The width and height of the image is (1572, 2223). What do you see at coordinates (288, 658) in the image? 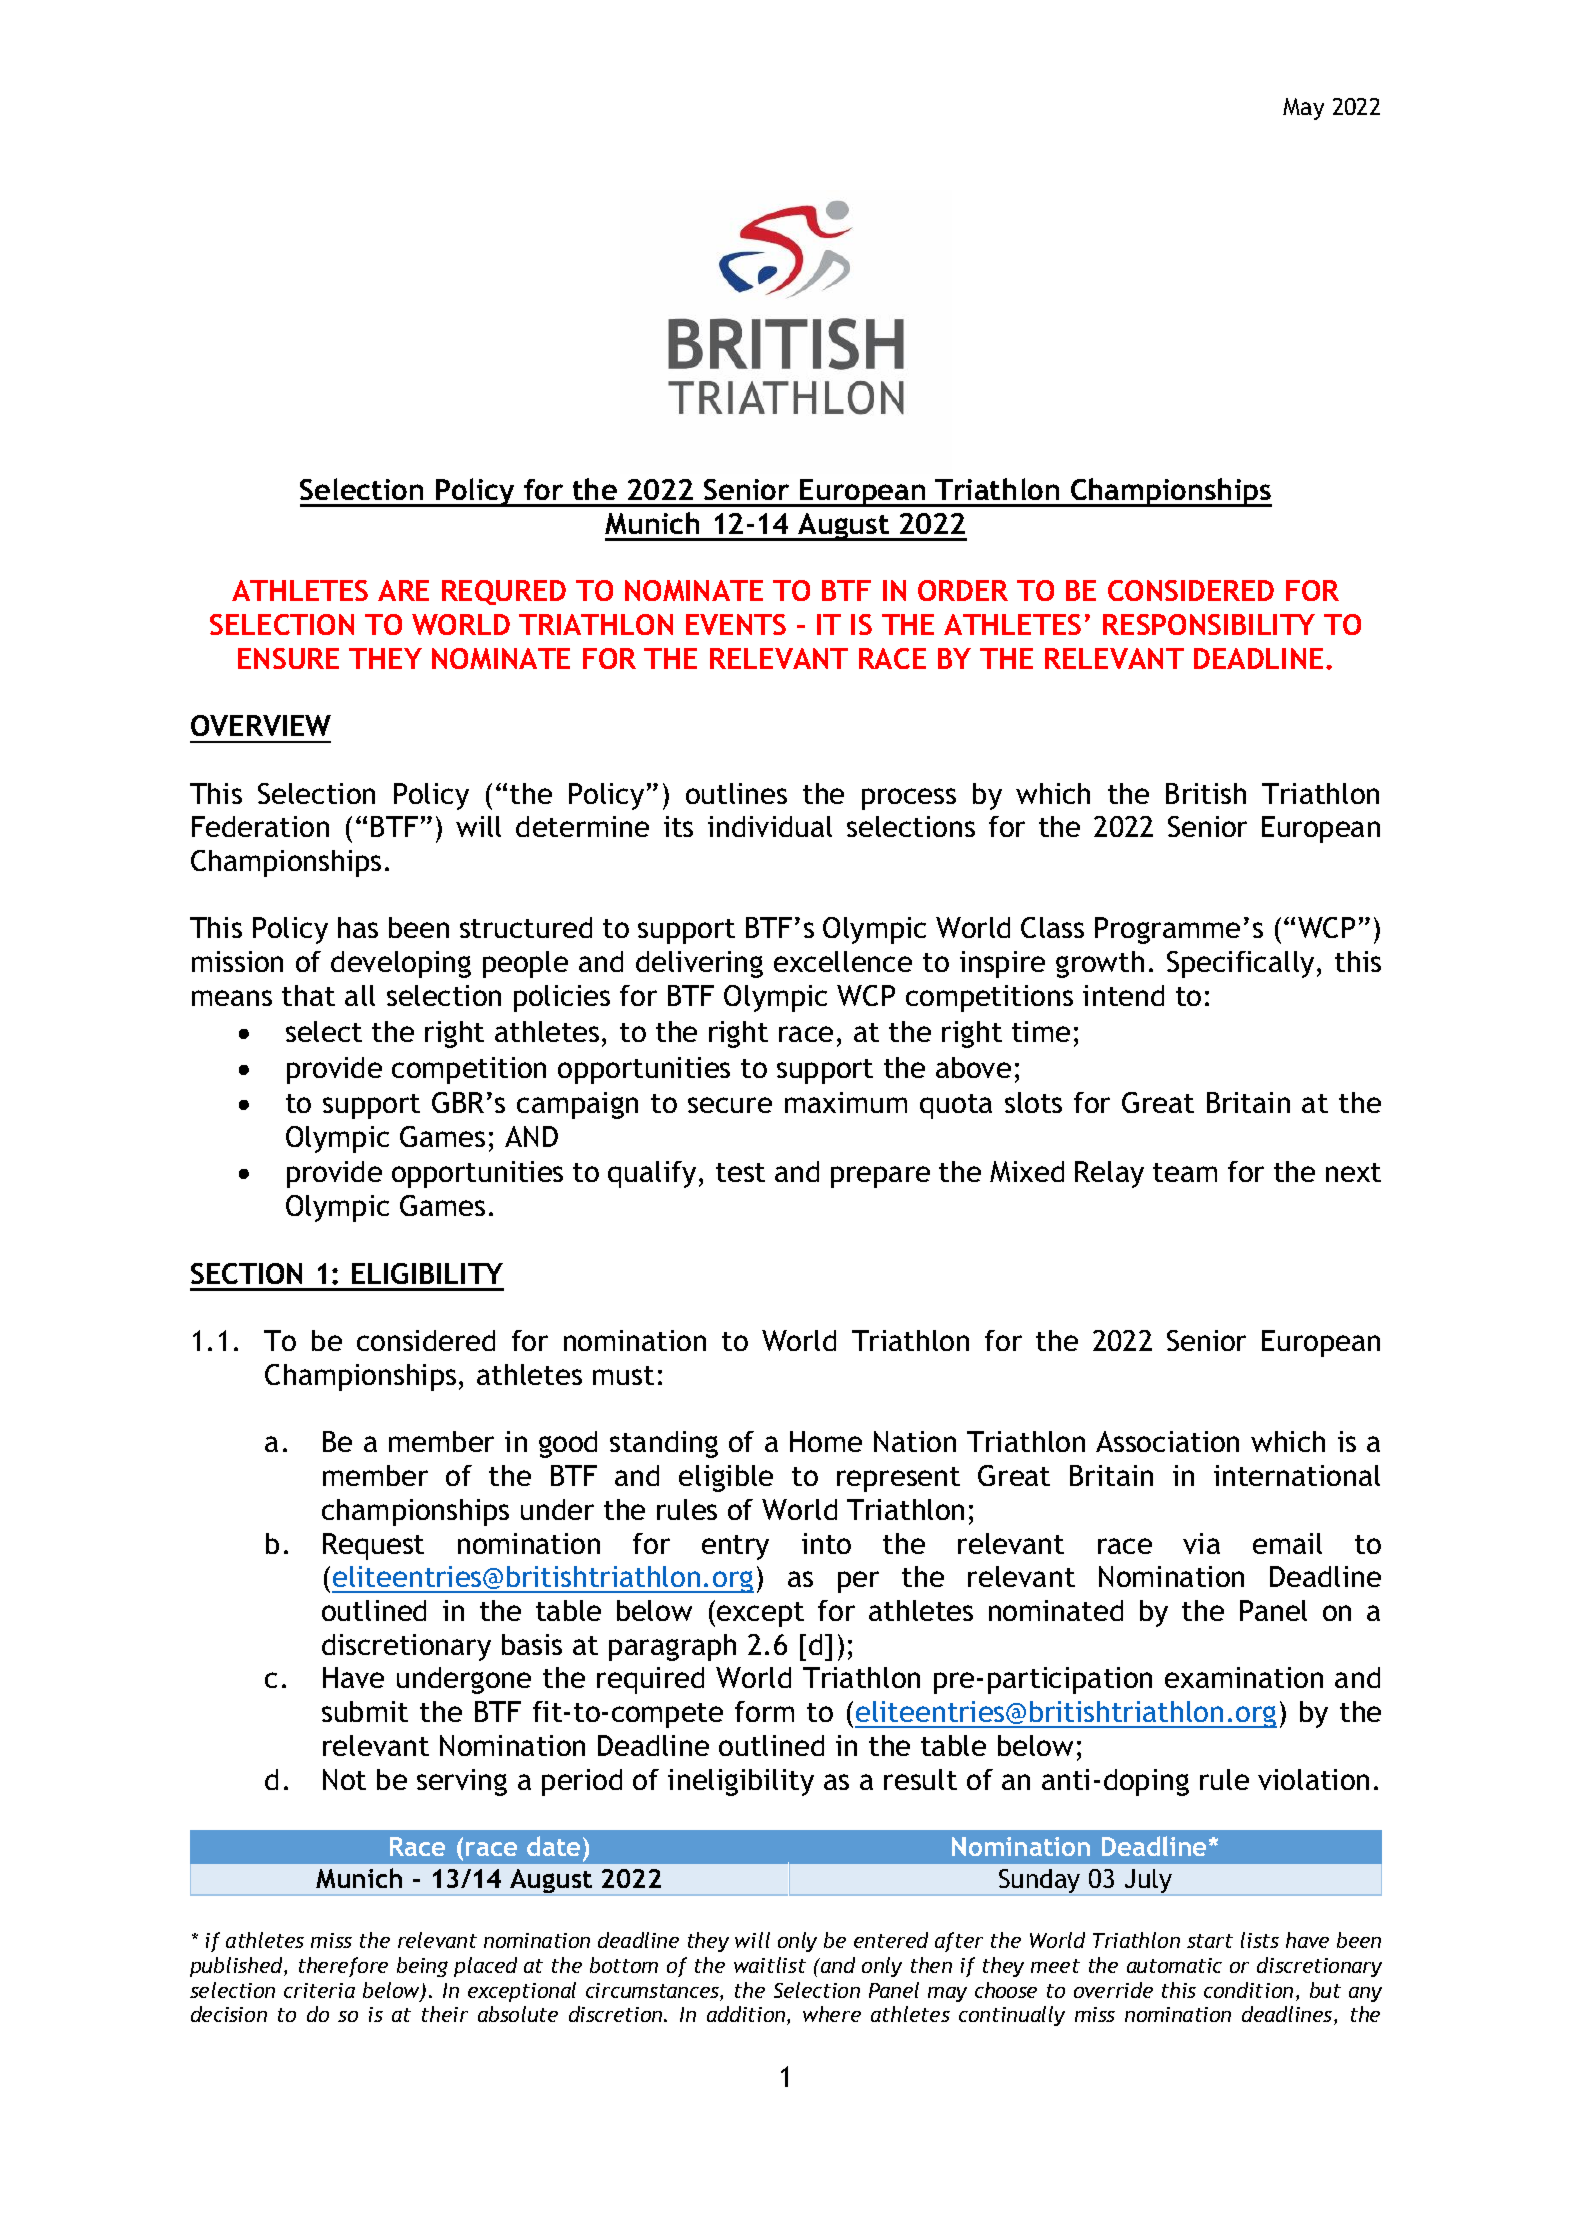
I see `ENSURE` at bounding box center [288, 658].
